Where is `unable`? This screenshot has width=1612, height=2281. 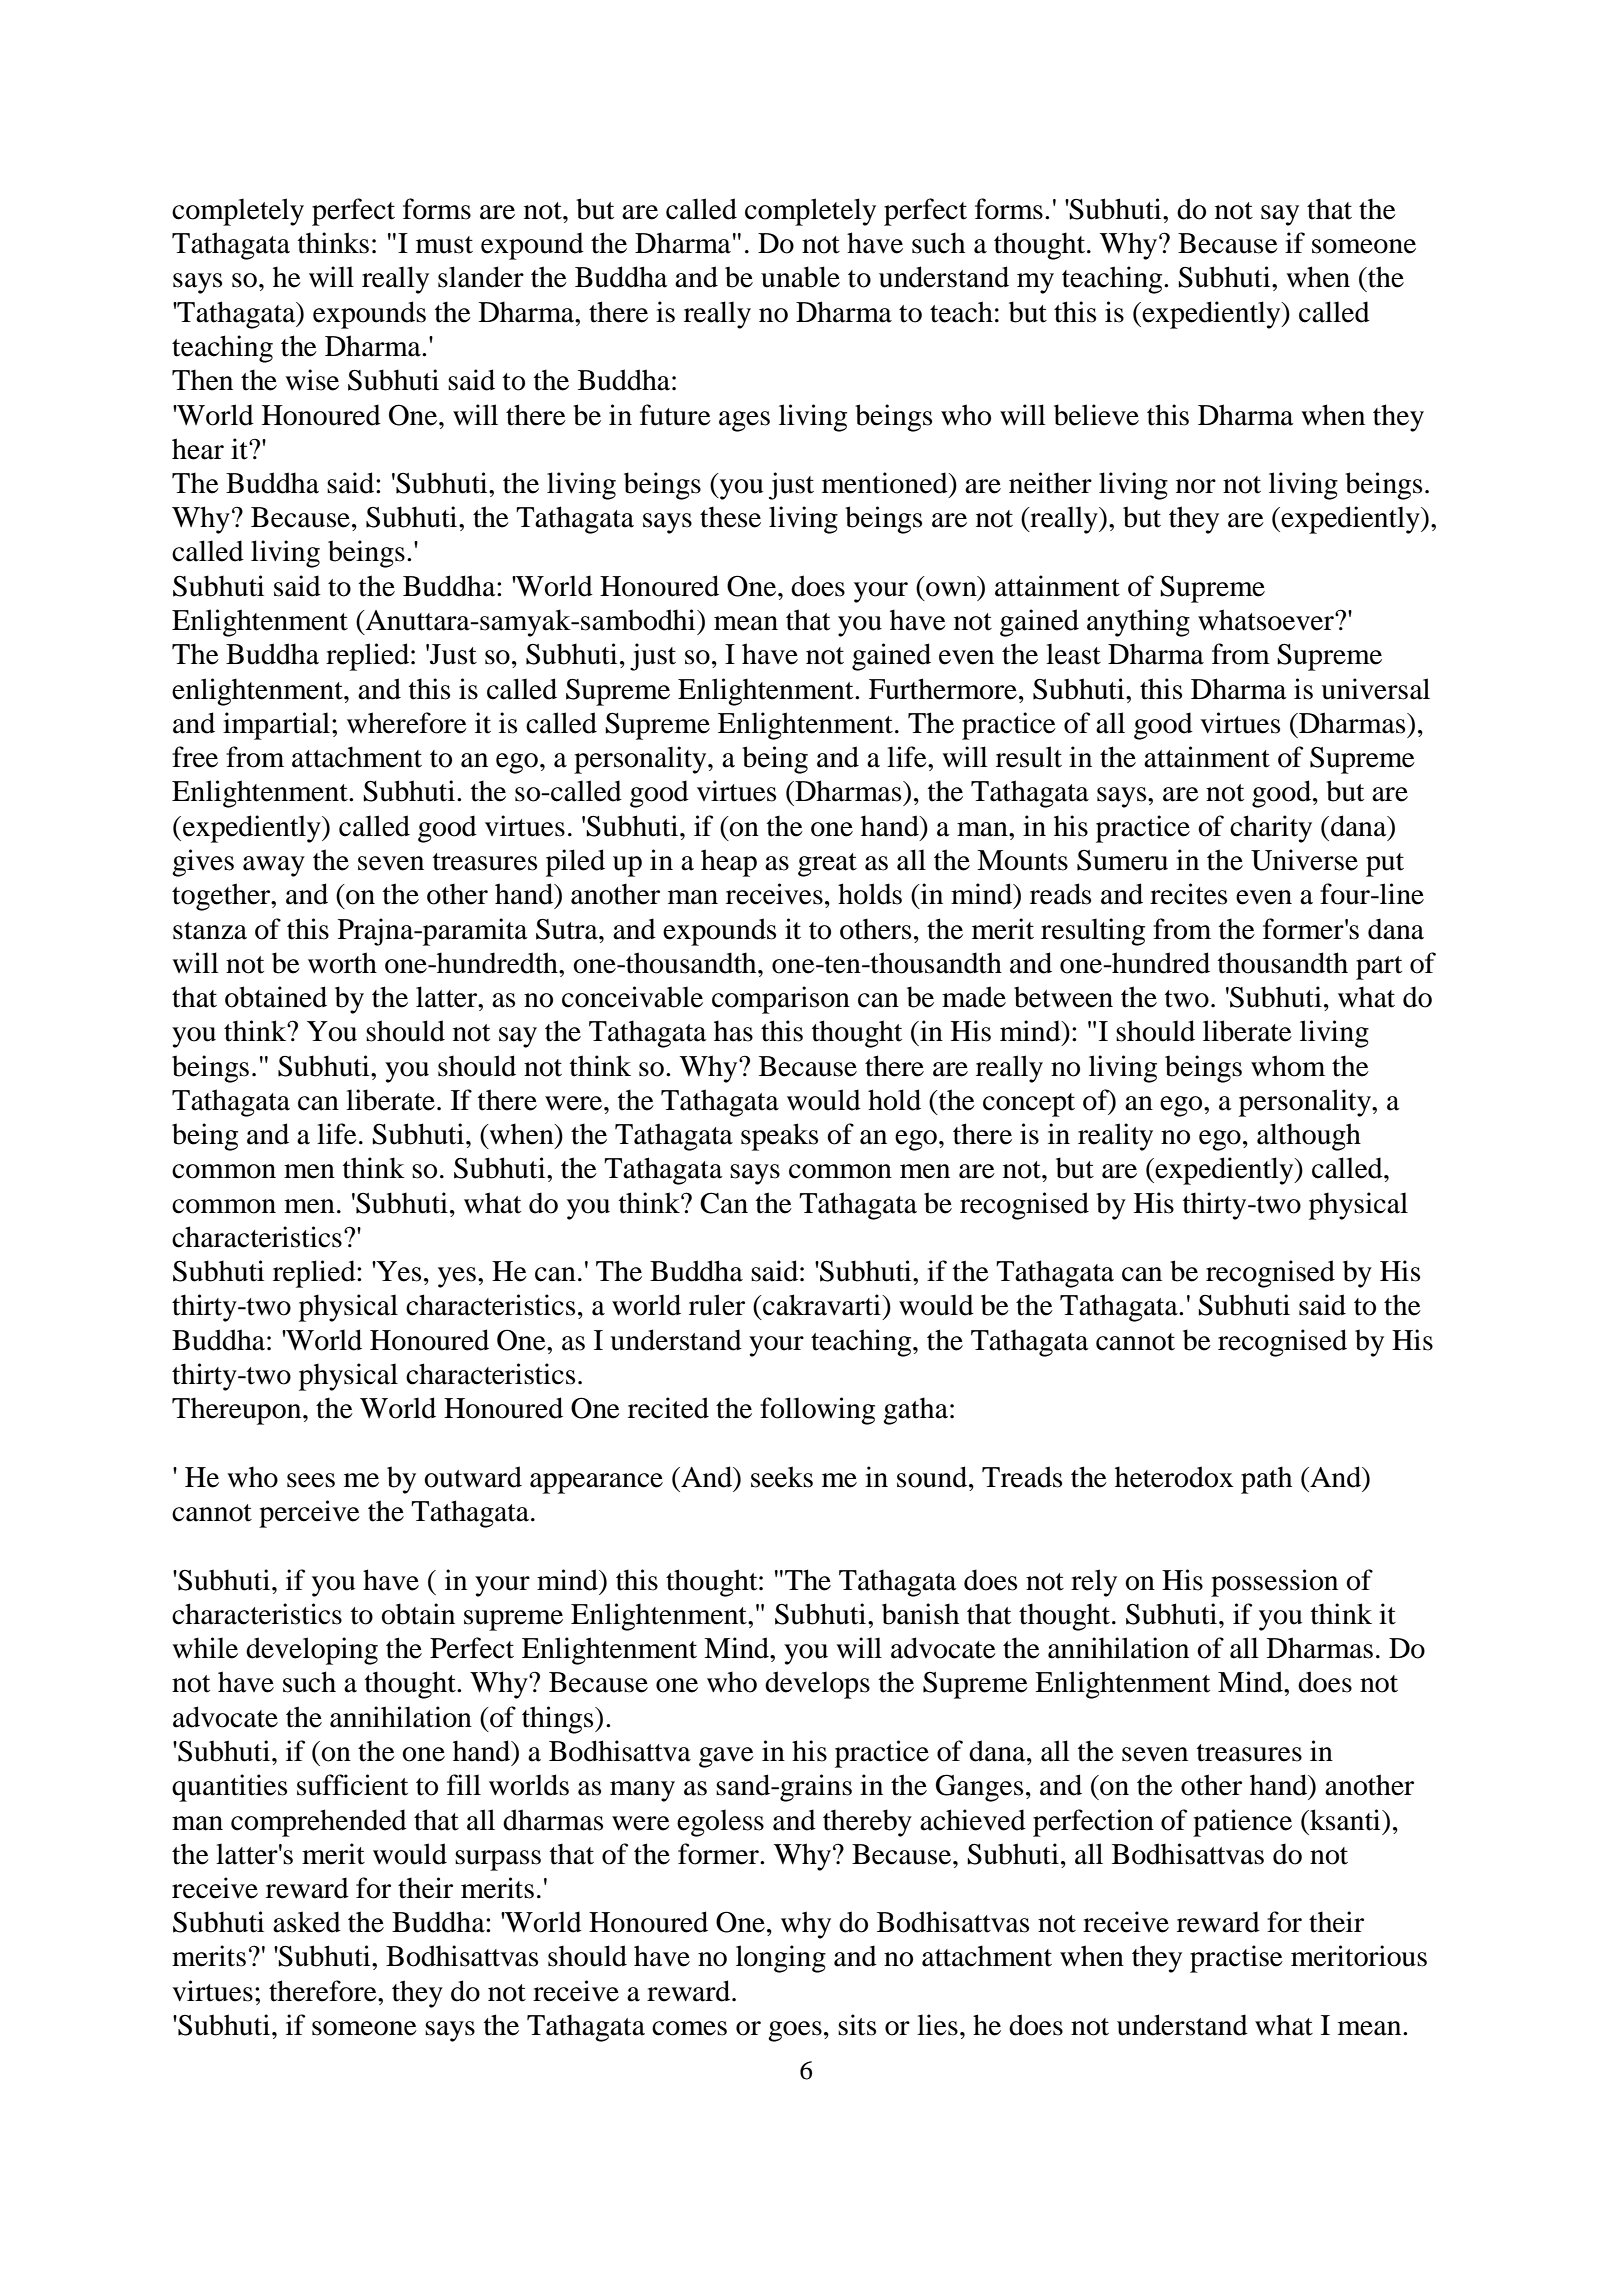
unable is located at coordinates (800, 277).
